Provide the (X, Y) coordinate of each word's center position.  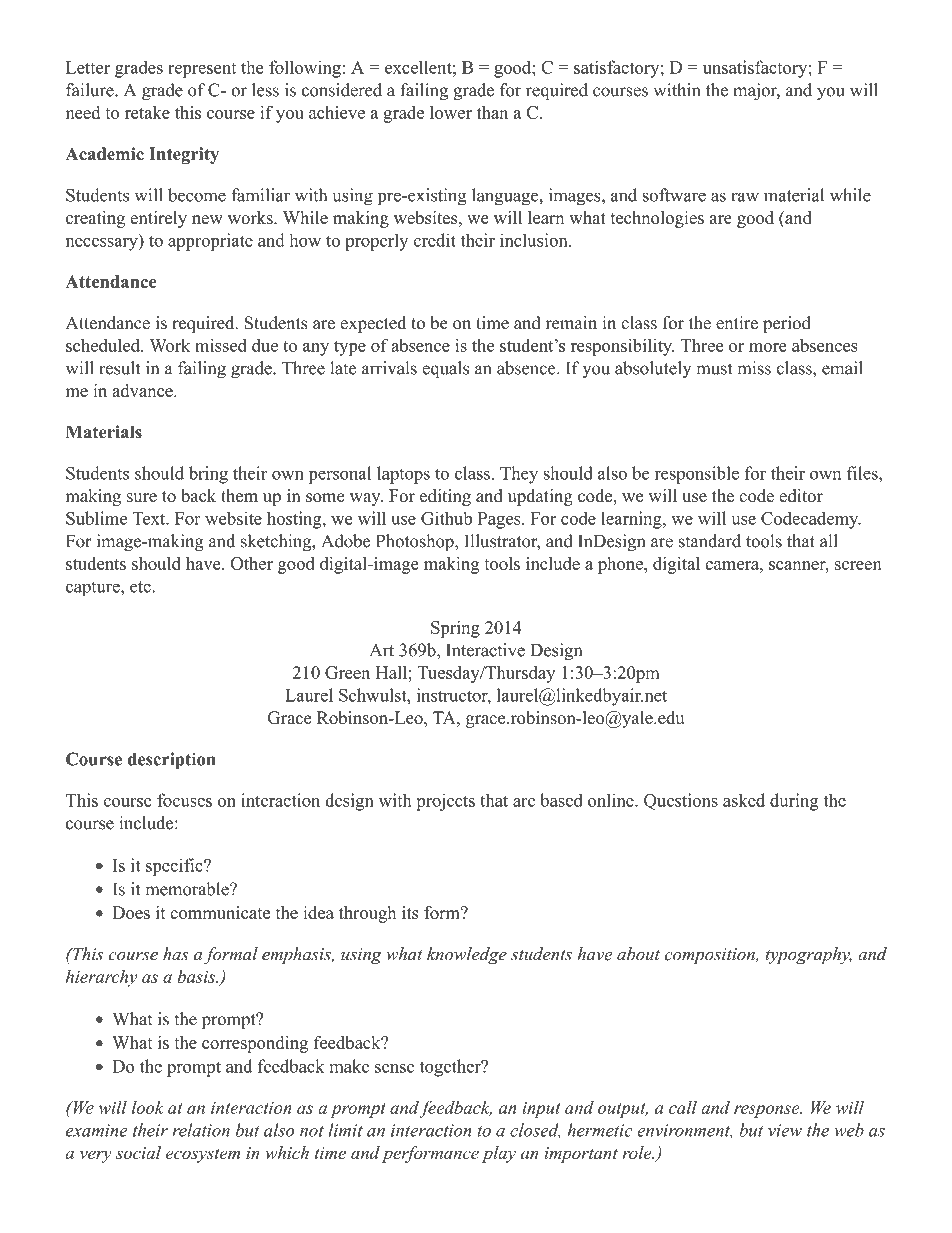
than (492, 112)
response (768, 1111)
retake (147, 112)
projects (445, 802)
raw (745, 197)
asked (744, 800)
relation (201, 1130)
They (519, 475)
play (499, 1154)
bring (208, 475)
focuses (184, 800)
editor (801, 496)
